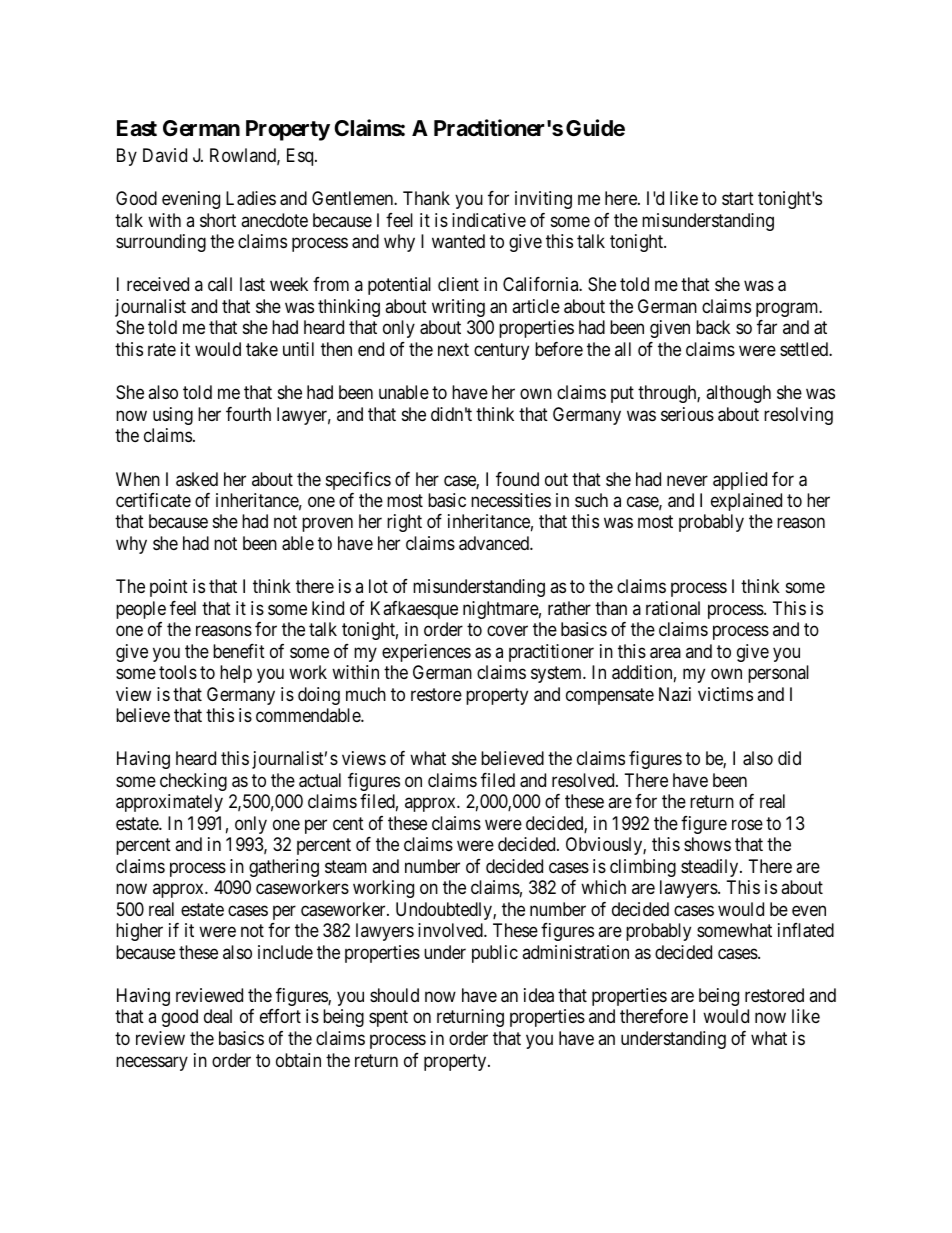 The image size is (952, 1233). What do you see at coordinates (236, 674) in the page?
I see `help` at bounding box center [236, 674].
